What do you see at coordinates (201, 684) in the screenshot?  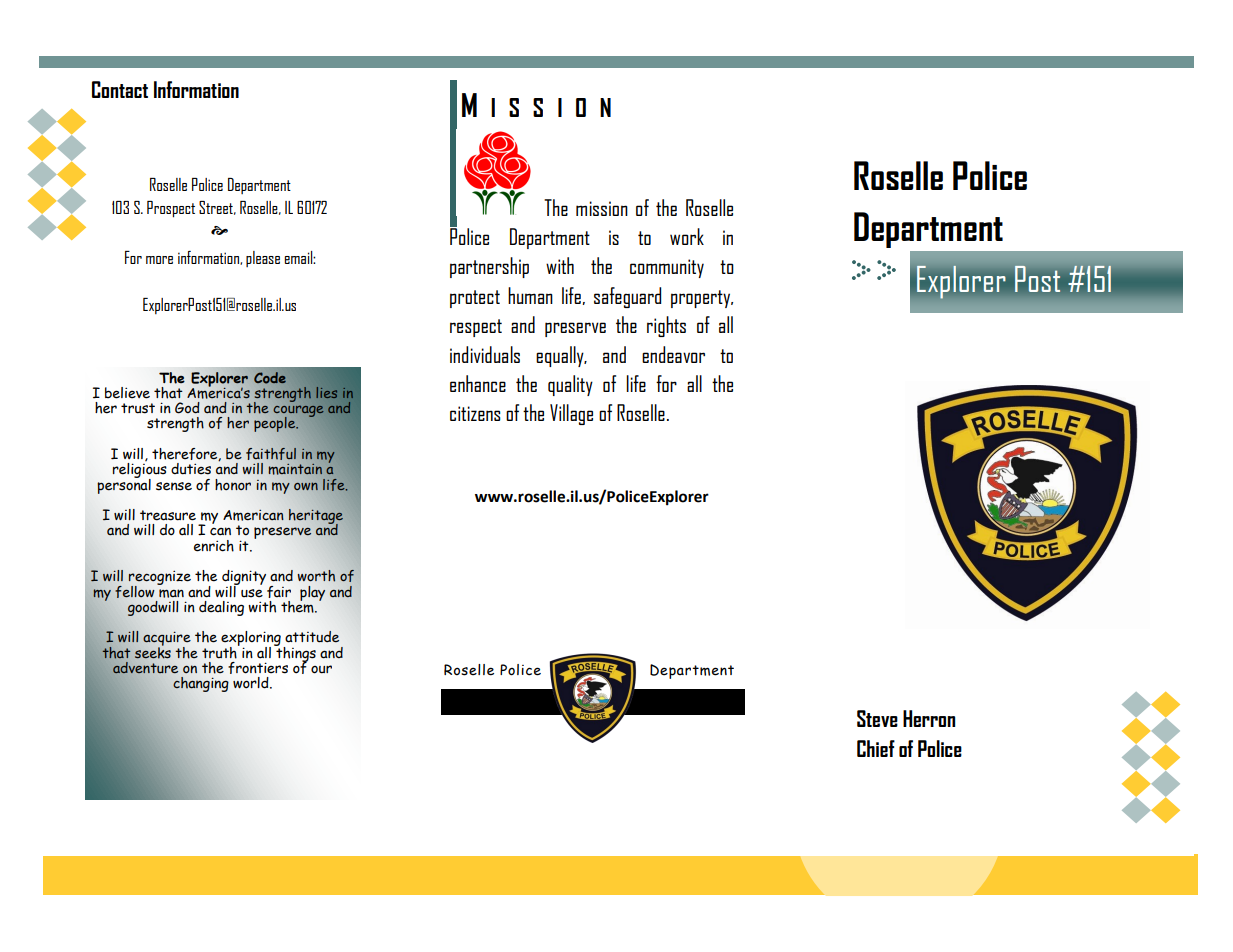 I see `changing` at bounding box center [201, 684].
